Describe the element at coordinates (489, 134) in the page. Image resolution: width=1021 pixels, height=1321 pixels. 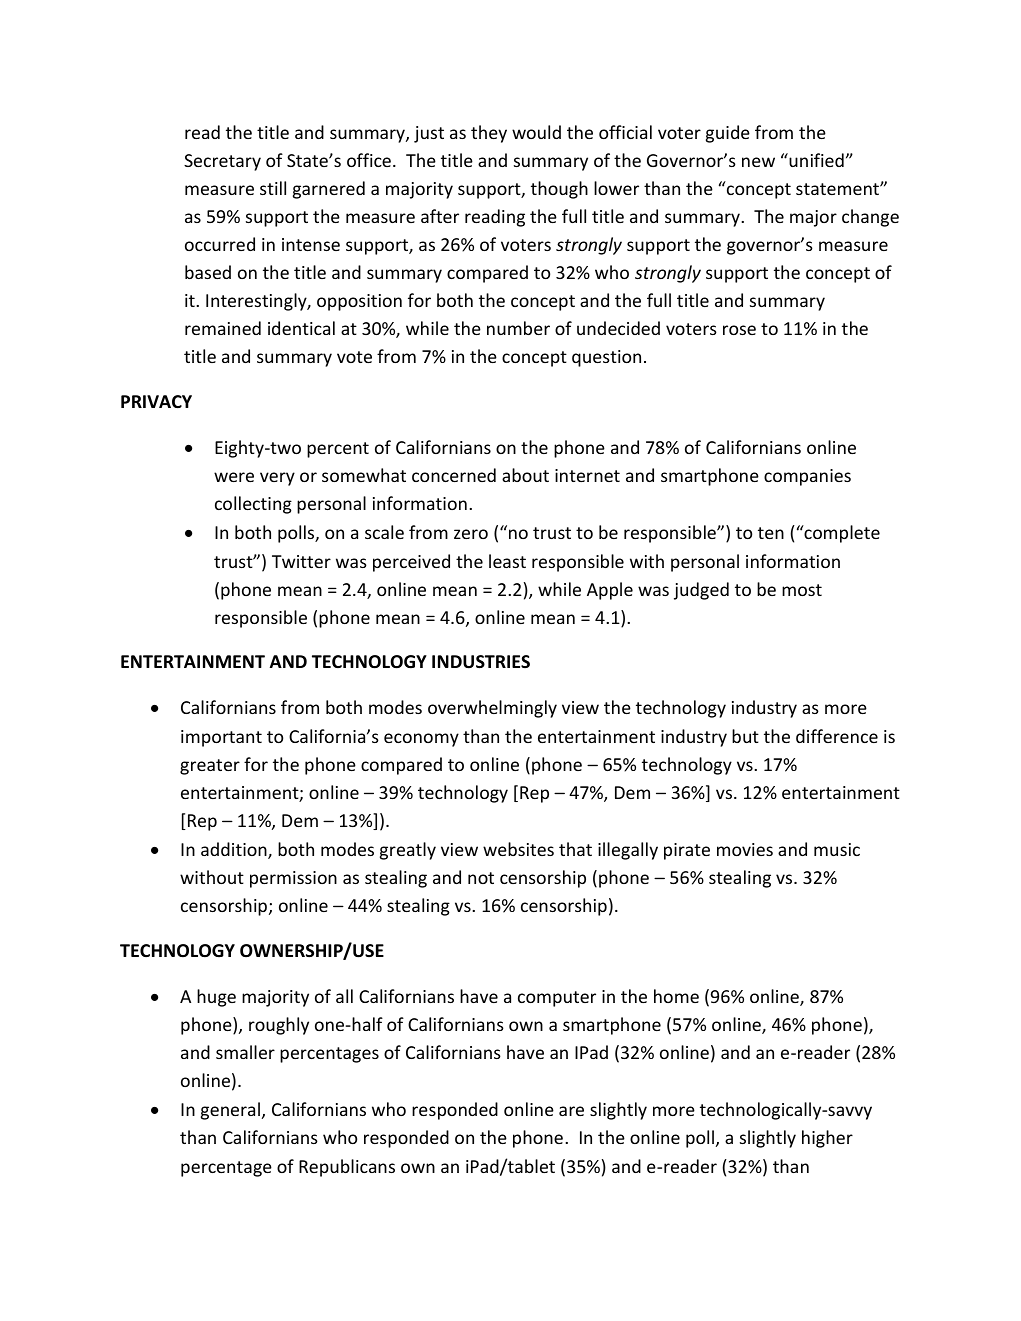
I see `they` at that location.
